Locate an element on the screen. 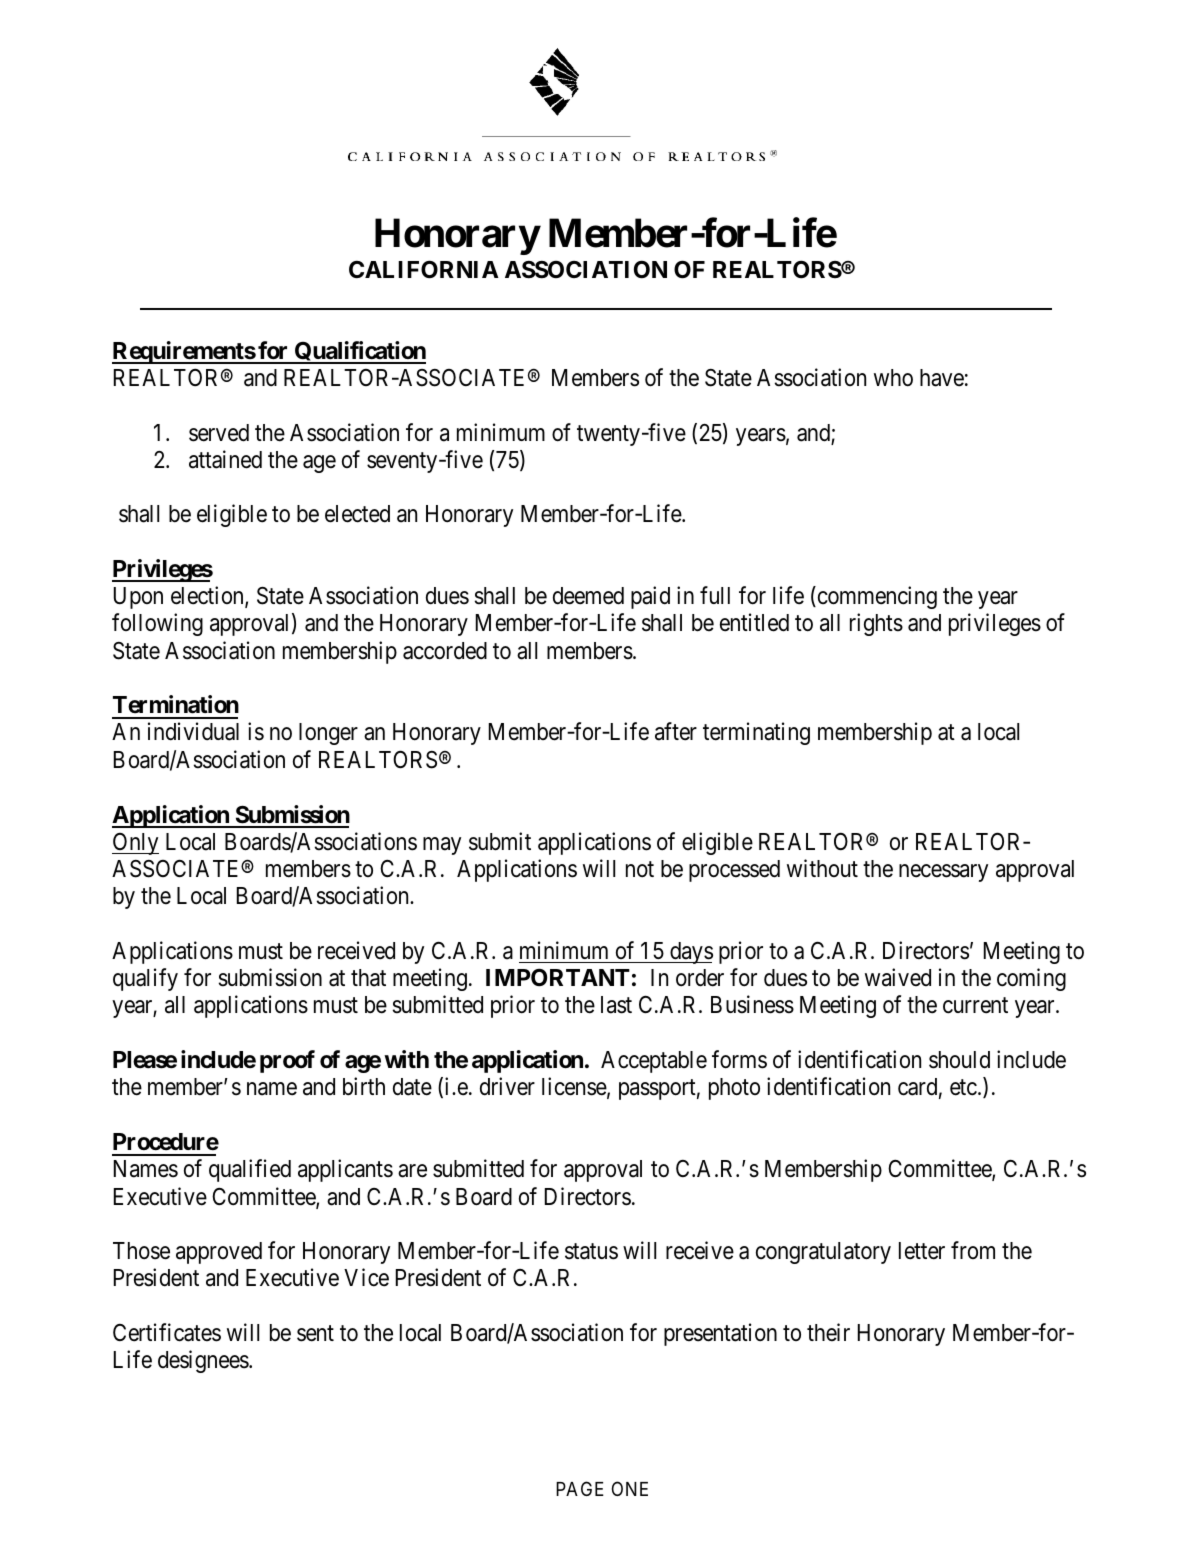 Image resolution: width=1192 pixels, height=1543 pixels. IMPORTANT is located at coordinates (558, 977).
